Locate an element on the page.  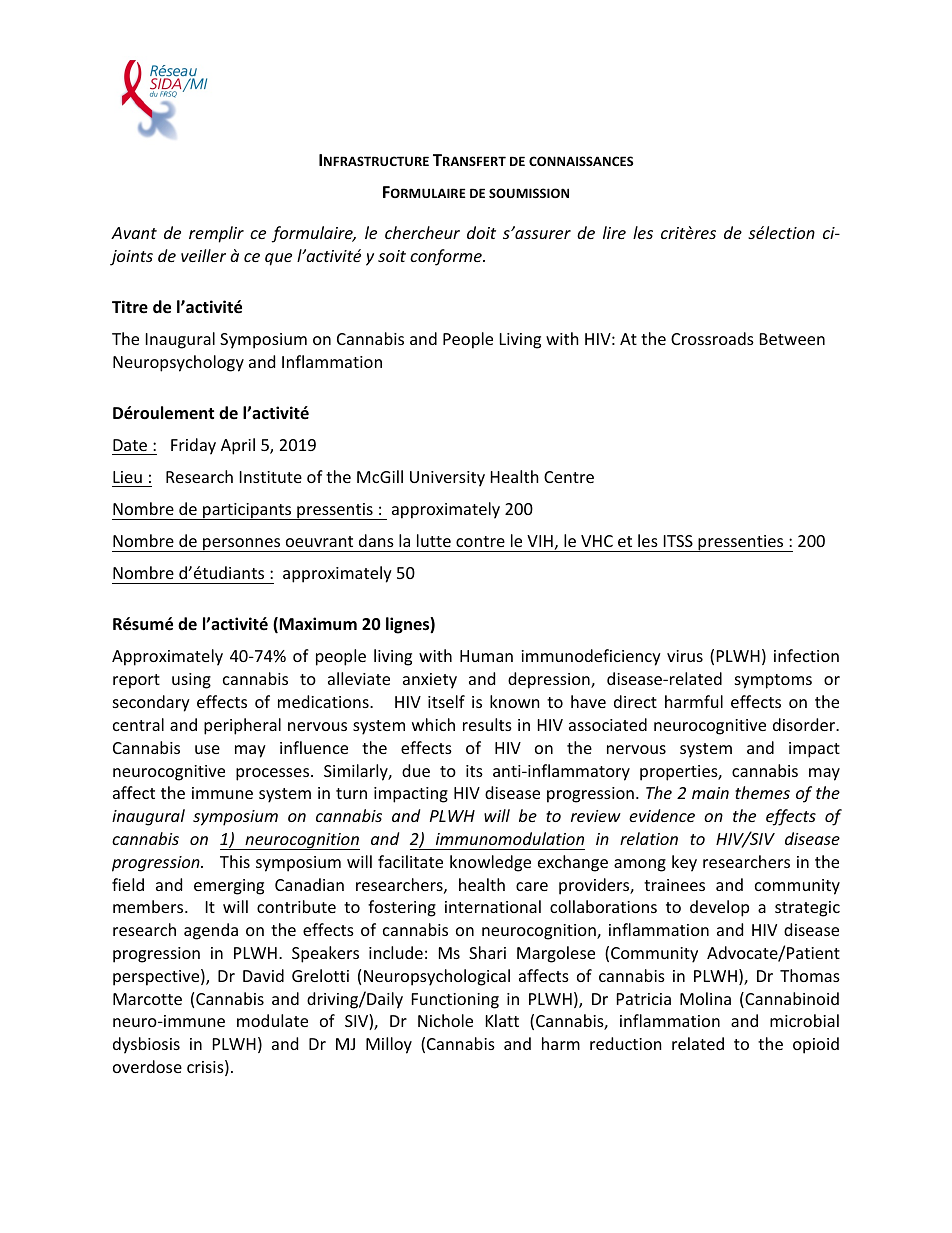
que is located at coordinates (278, 259).
